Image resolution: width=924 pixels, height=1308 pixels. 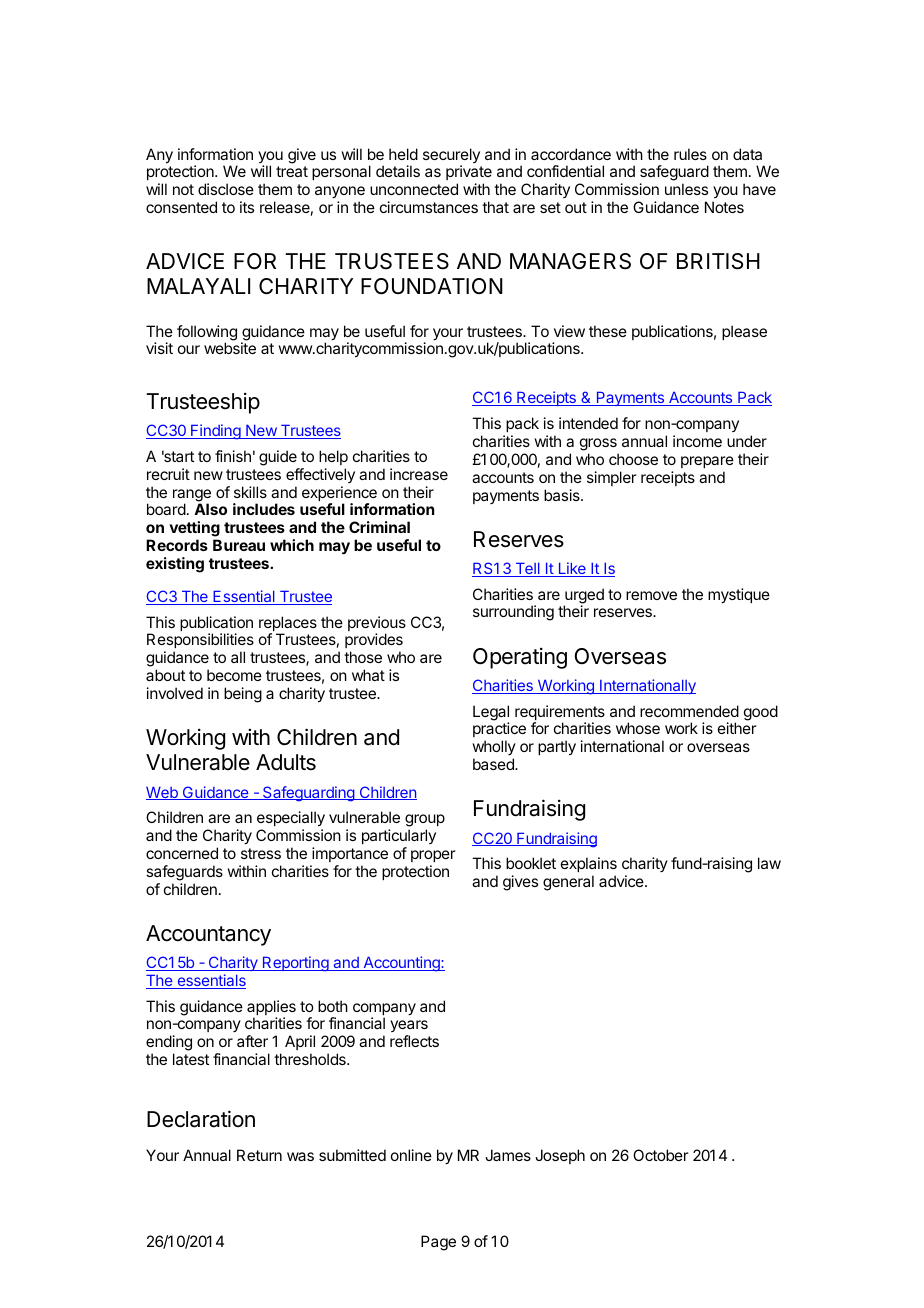 I want to click on disclose, so click(x=226, y=189).
